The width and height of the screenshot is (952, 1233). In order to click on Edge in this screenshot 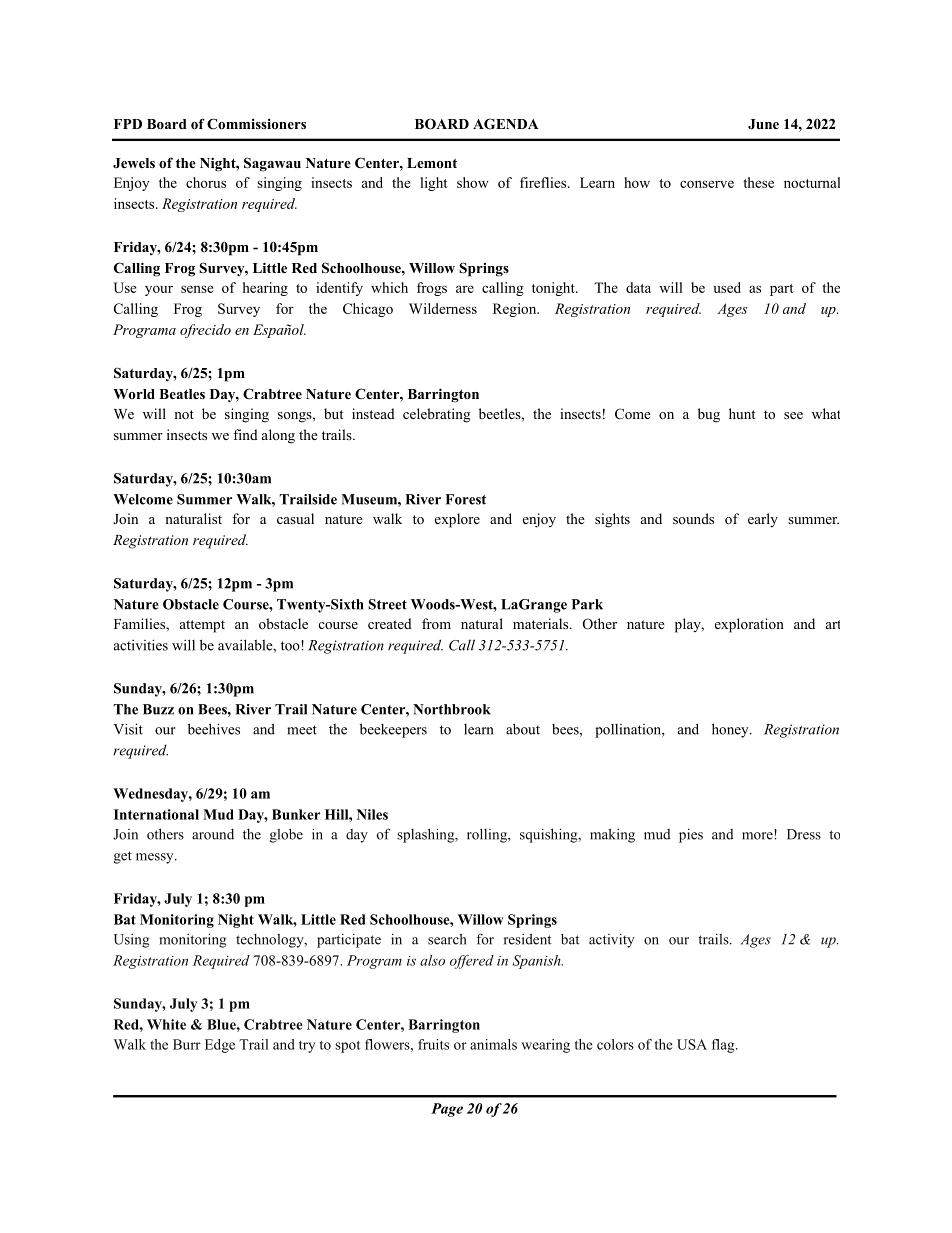, I will do `click(220, 1046)`.
